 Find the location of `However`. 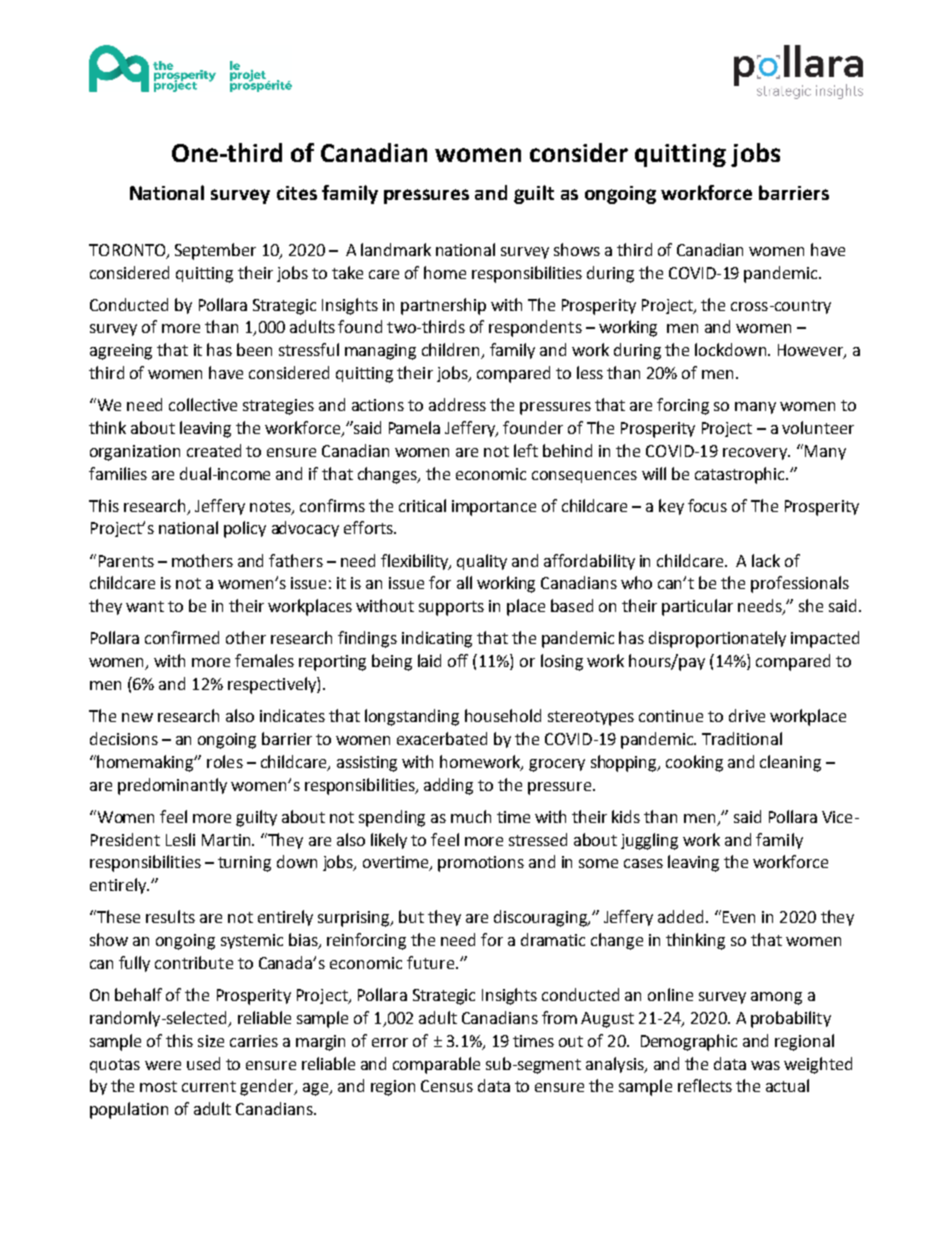

However is located at coordinates (811, 351).
